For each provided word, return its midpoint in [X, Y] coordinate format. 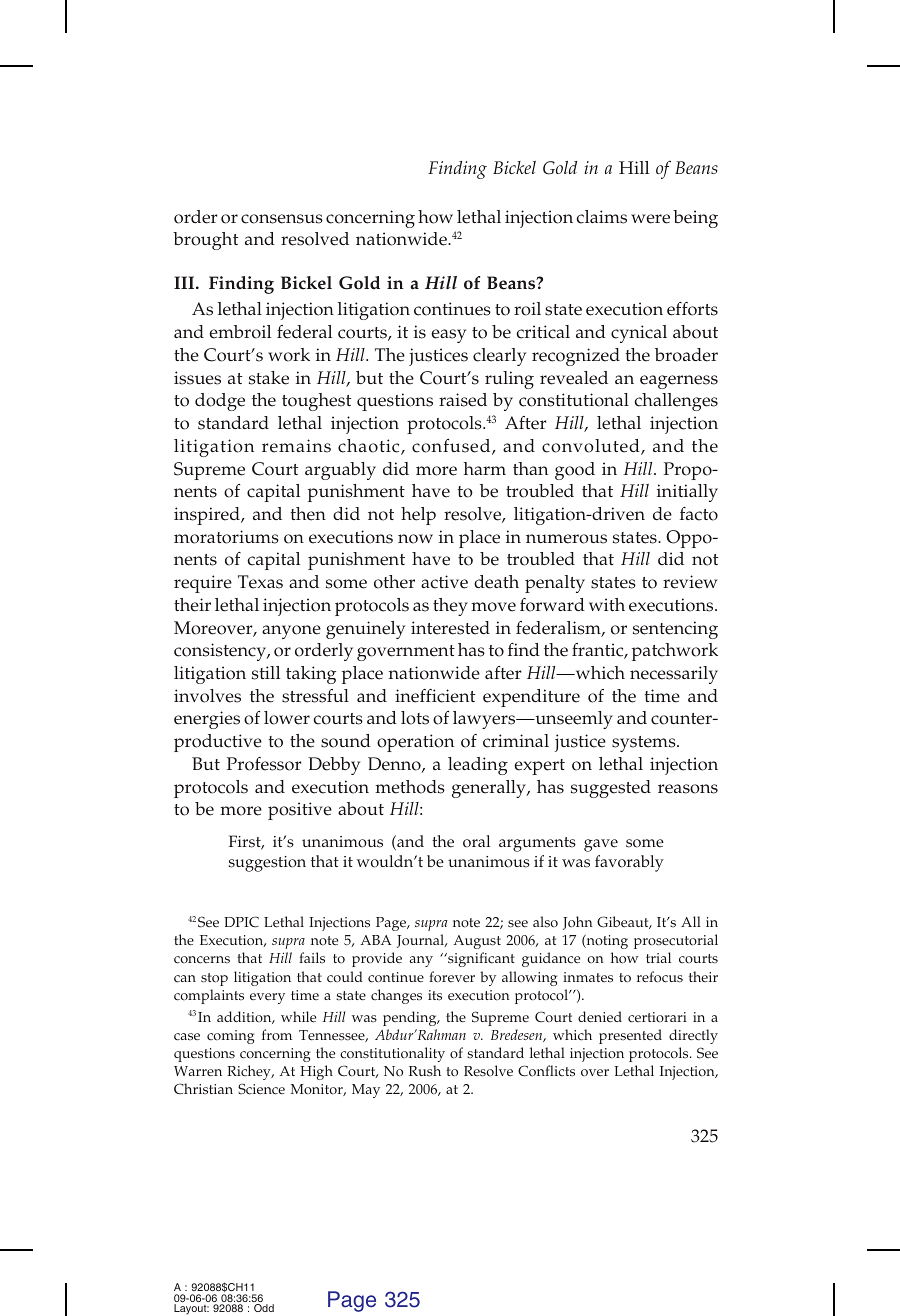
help [418, 516]
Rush [425, 1071]
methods [410, 787]
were [650, 219]
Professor [264, 764]
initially [687, 493]
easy [448, 336]
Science [261, 1089]
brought [205, 241]
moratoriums [226, 537]
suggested [611, 789]
